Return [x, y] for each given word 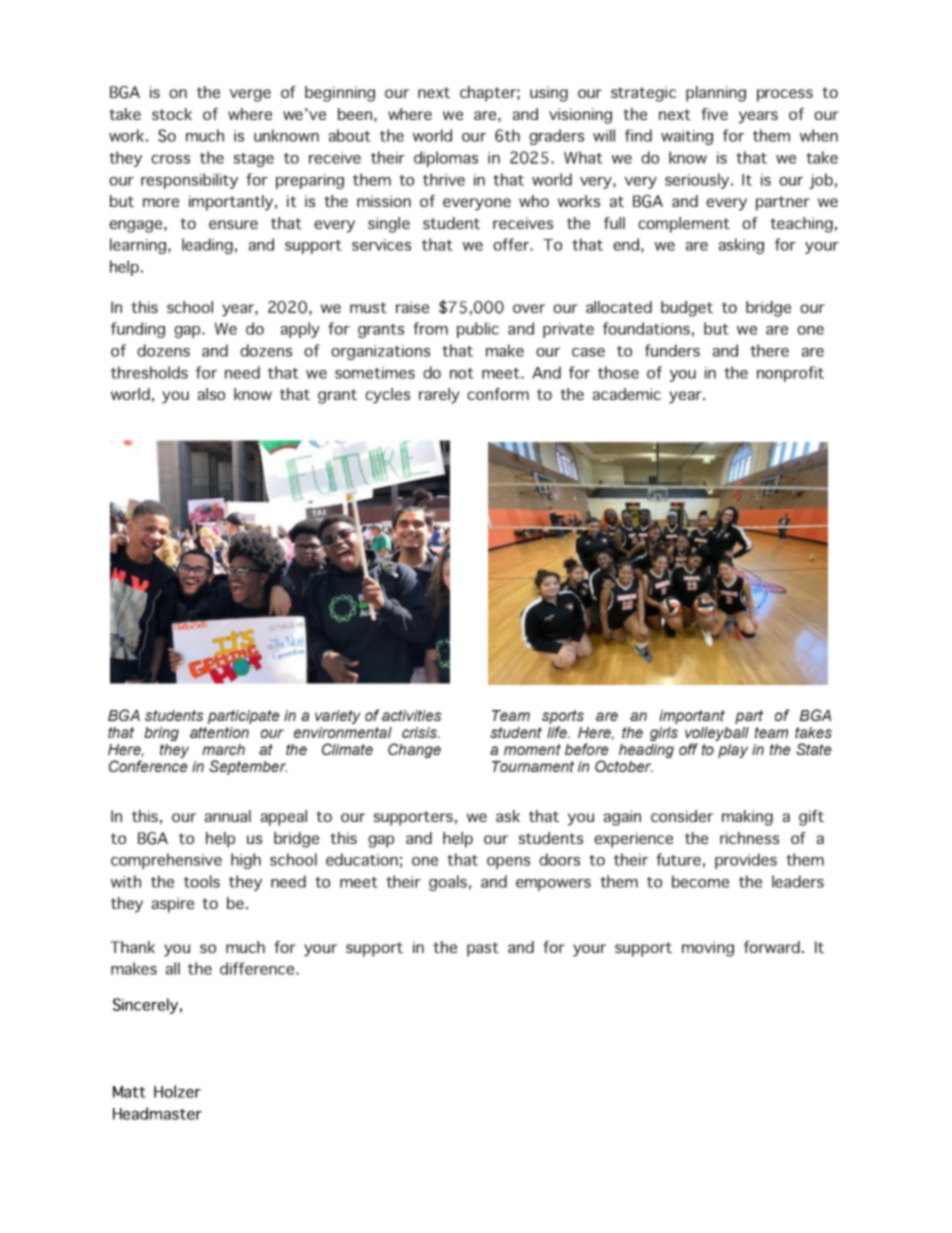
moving [708, 949]
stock [172, 114]
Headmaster [157, 1113]
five [714, 114]
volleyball [717, 735]
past [483, 949]
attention [219, 732]
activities [412, 715]
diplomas [446, 159]
